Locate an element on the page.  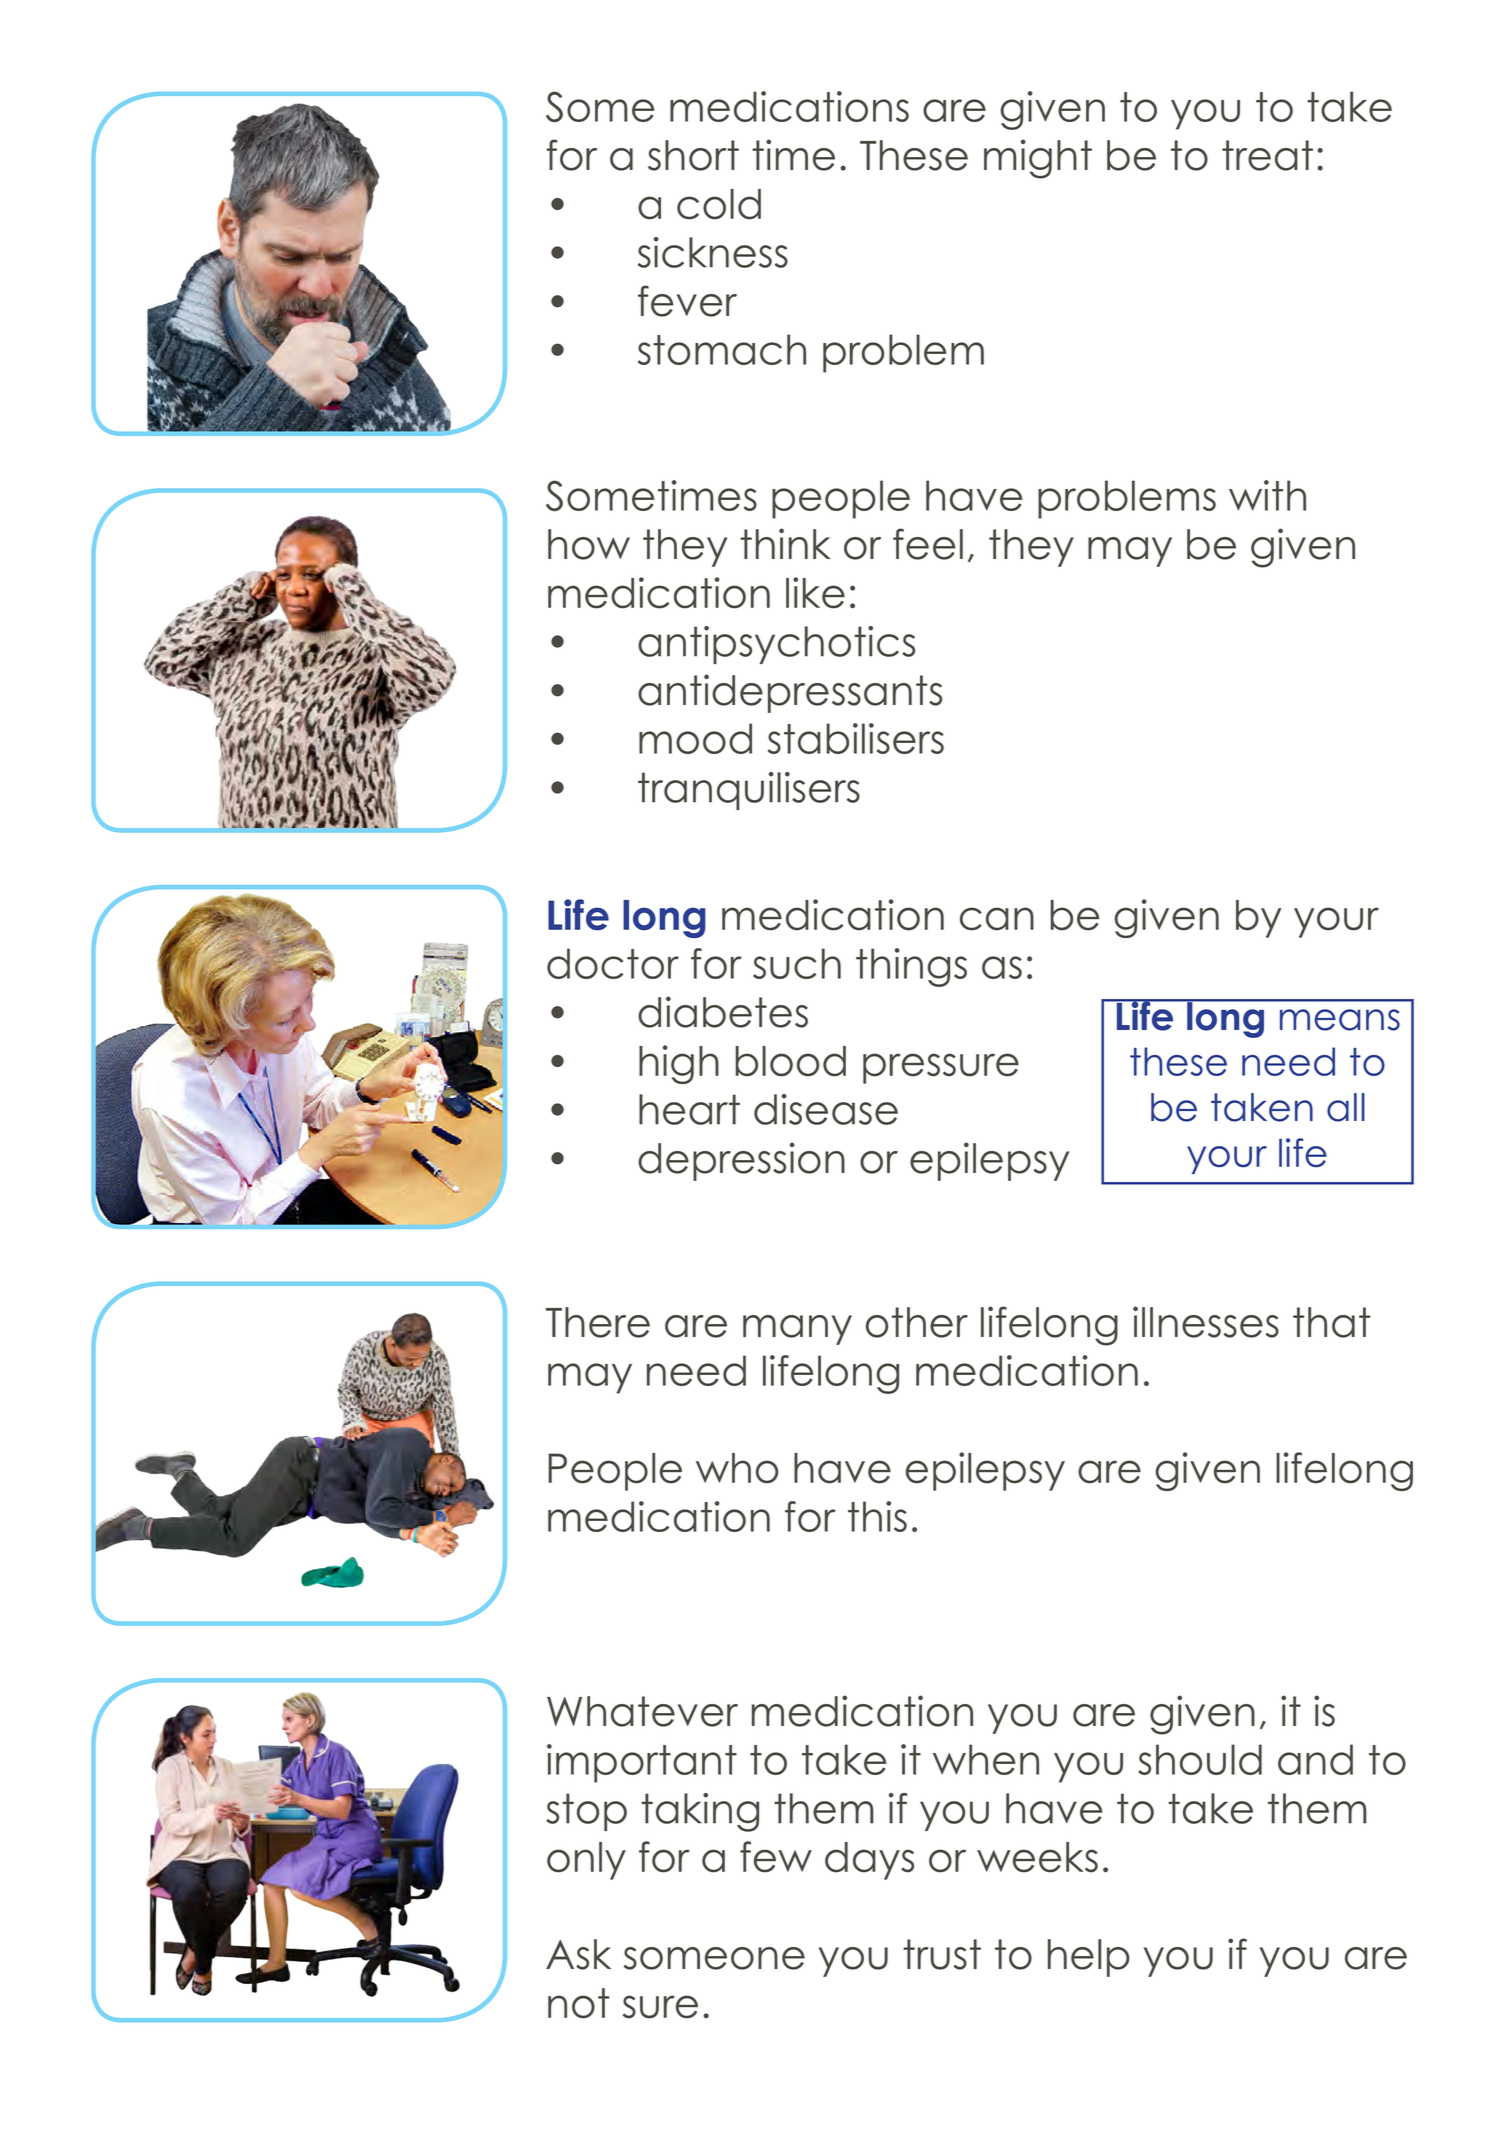
might is located at coordinates (1038, 159).
